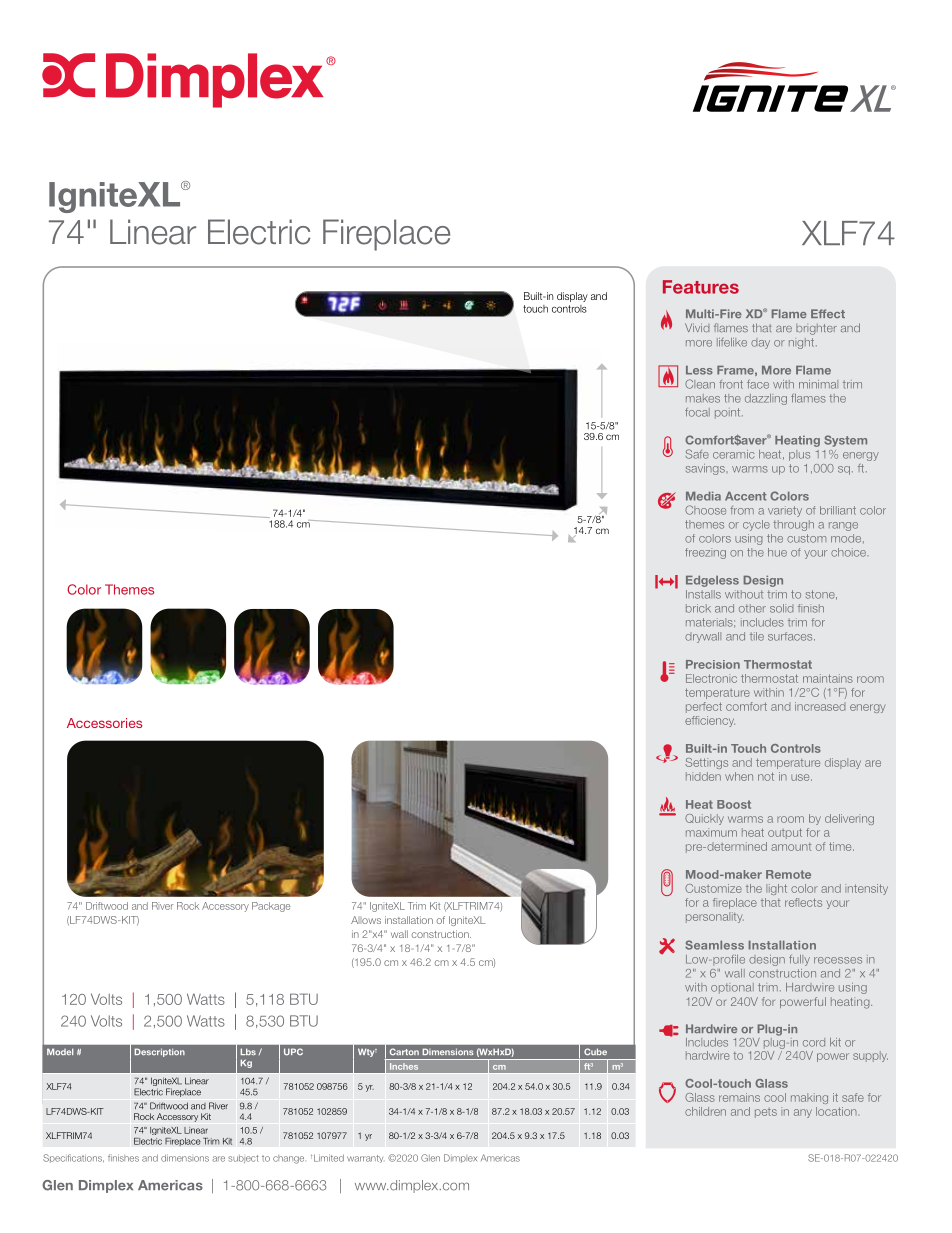  What do you see at coordinates (366, 920) in the screenshot?
I see `Allows` at bounding box center [366, 920].
